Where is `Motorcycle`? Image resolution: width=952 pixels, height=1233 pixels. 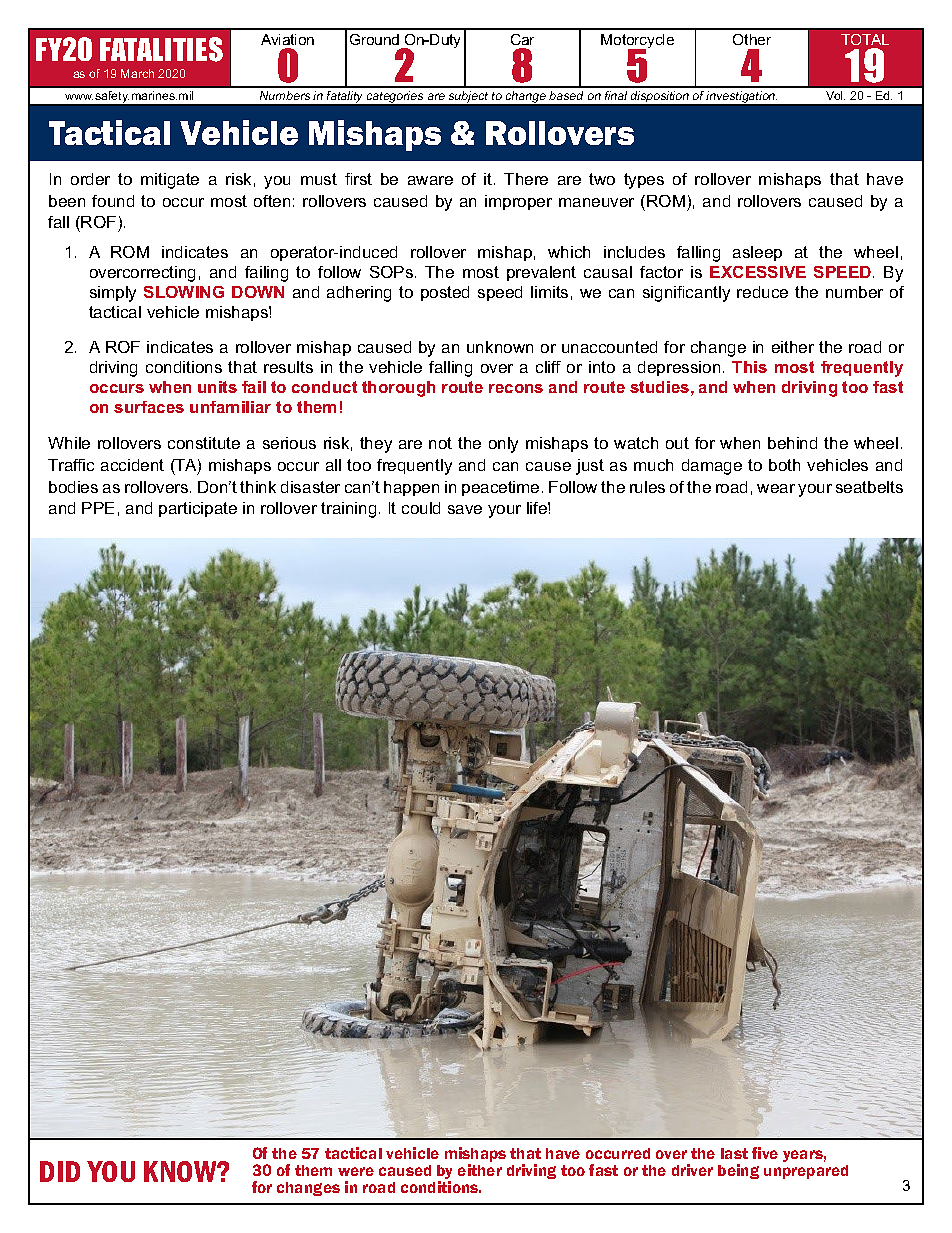 Motorcycle is located at coordinates (637, 42).
